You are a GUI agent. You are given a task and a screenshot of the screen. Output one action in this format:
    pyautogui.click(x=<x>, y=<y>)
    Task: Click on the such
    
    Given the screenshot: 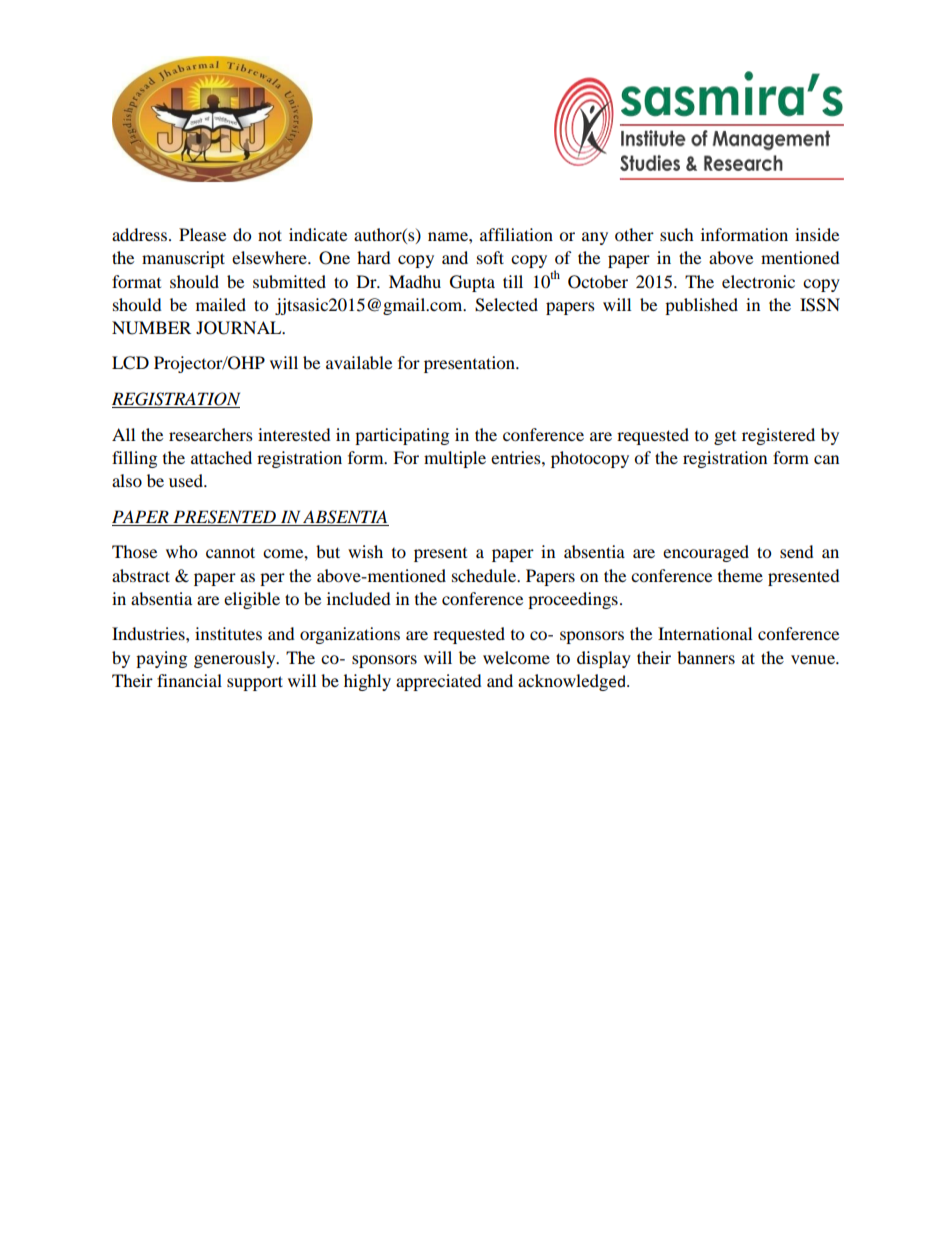 What is the action you would take?
    pyautogui.click(x=677, y=234)
